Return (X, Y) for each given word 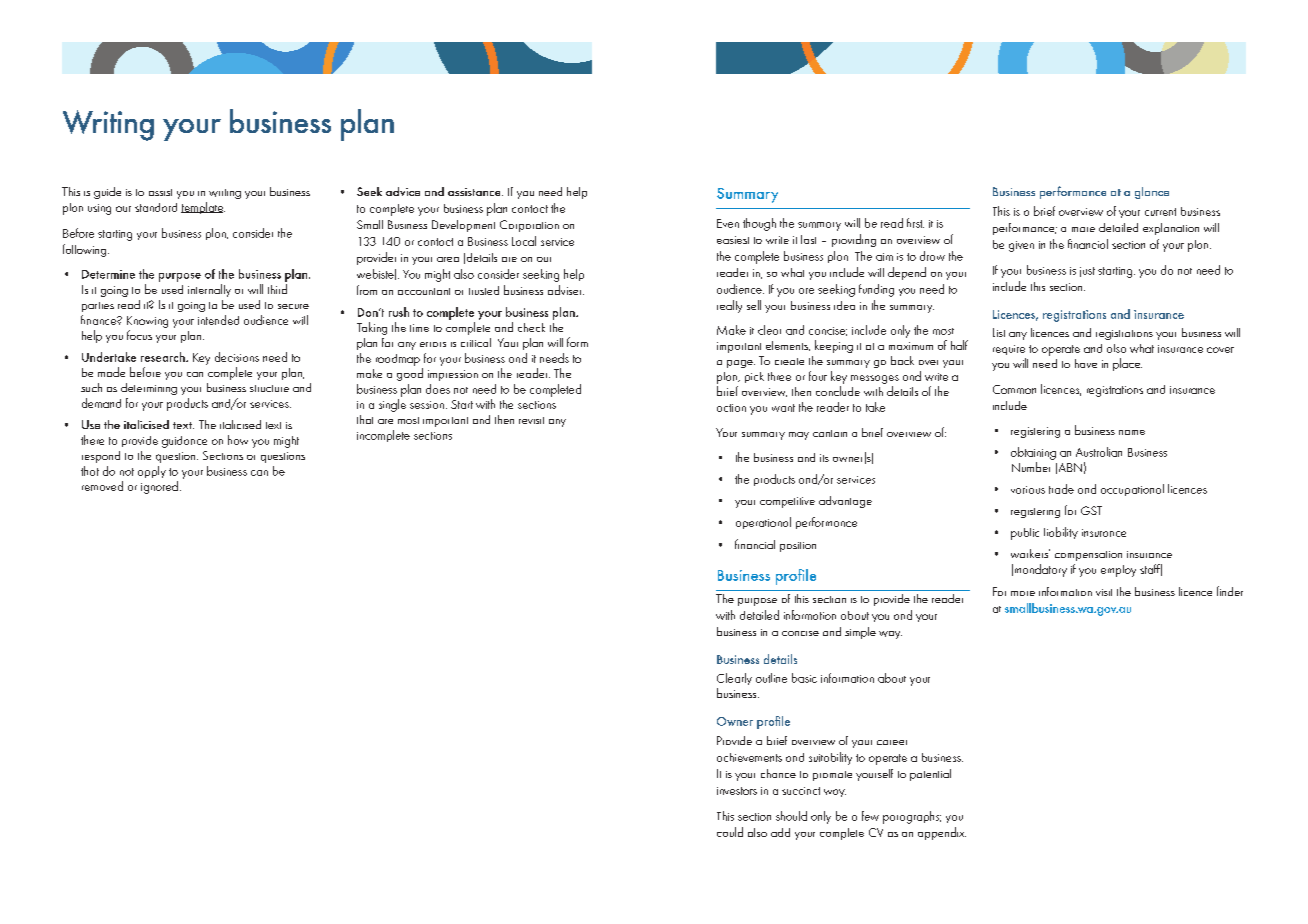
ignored (159, 487)
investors (737, 791)
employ (1118, 571)
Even (728, 223)
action (731, 408)
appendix (942, 833)
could (730, 832)
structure (269, 388)
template (203, 208)
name (1132, 432)
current (1160, 212)
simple (860, 633)
